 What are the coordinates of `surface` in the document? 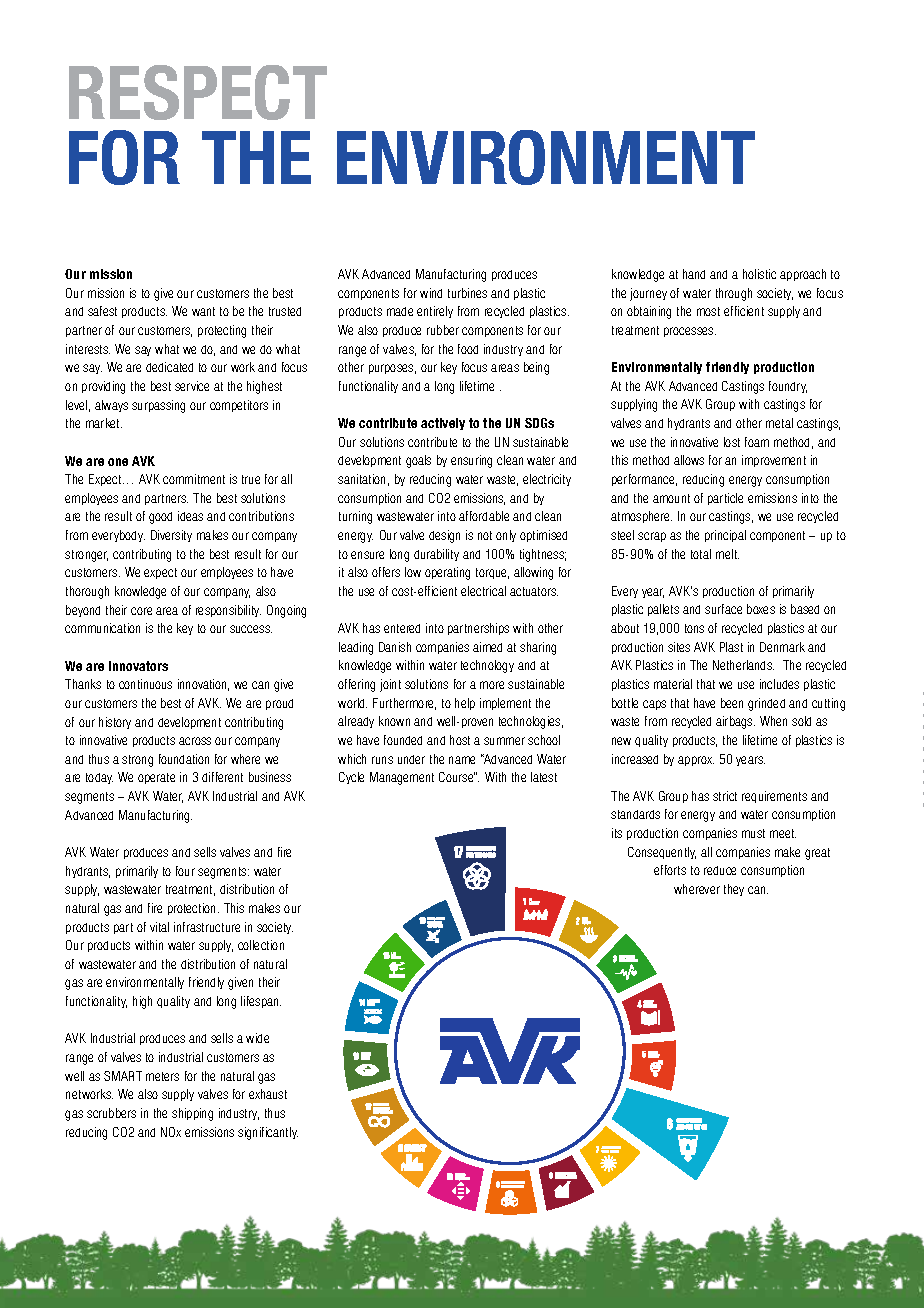 It's located at (723, 609).
